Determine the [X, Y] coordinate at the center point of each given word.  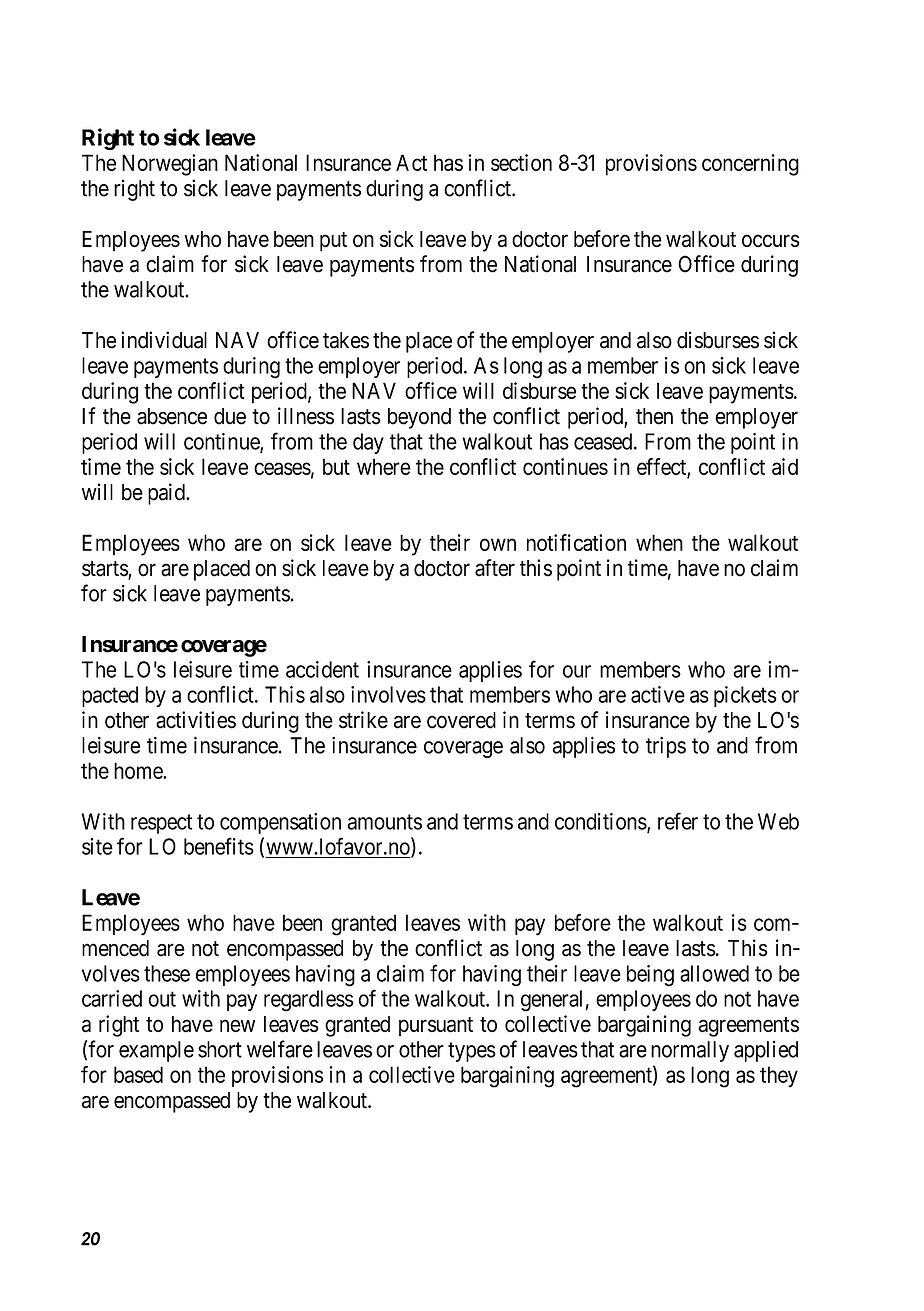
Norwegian [170, 165]
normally [690, 1051]
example [156, 1051]
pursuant [436, 1027]
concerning [750, 165]
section [521, 162]
